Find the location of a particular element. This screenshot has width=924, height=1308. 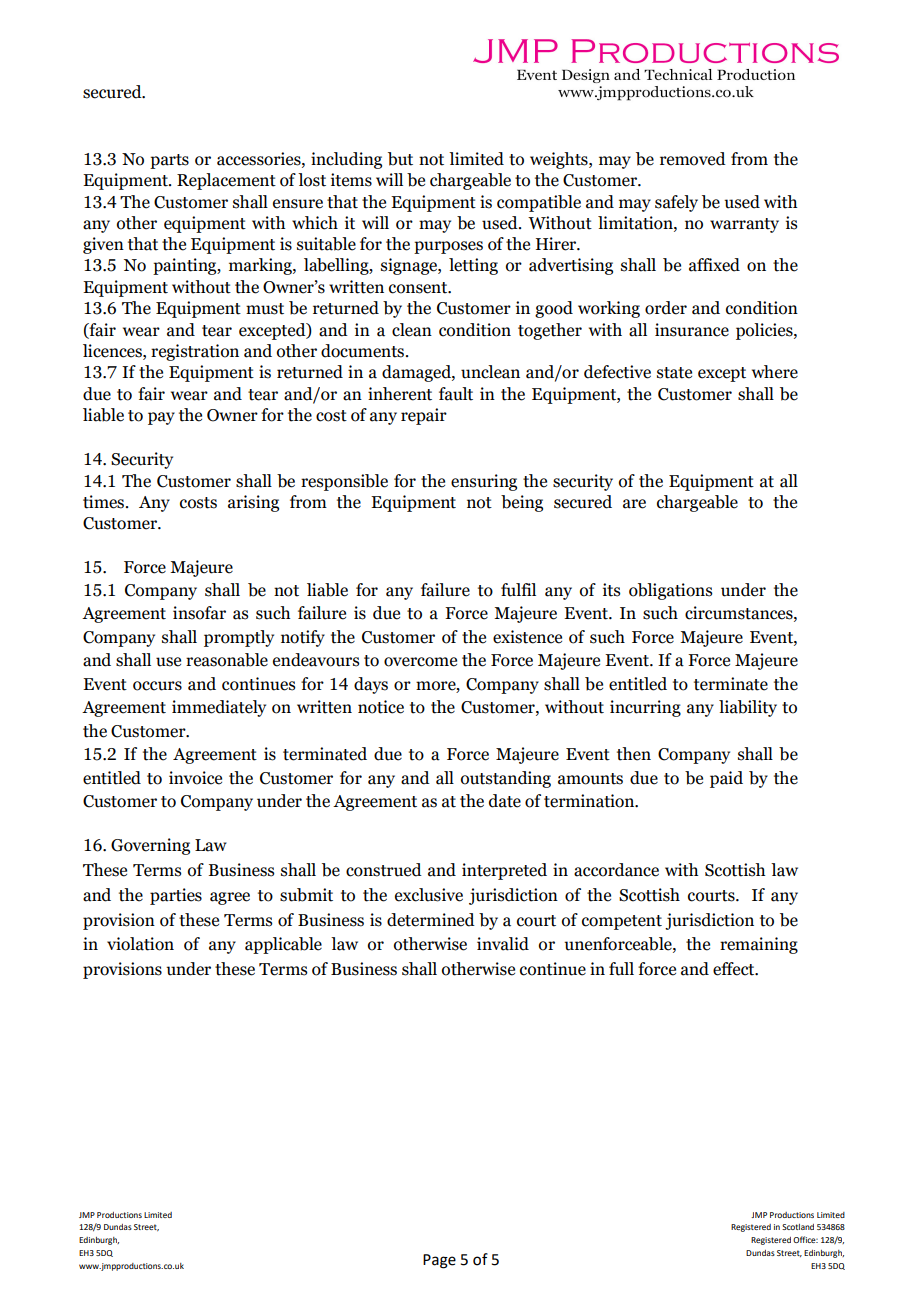

violation is located at coordinates (140, 944).
